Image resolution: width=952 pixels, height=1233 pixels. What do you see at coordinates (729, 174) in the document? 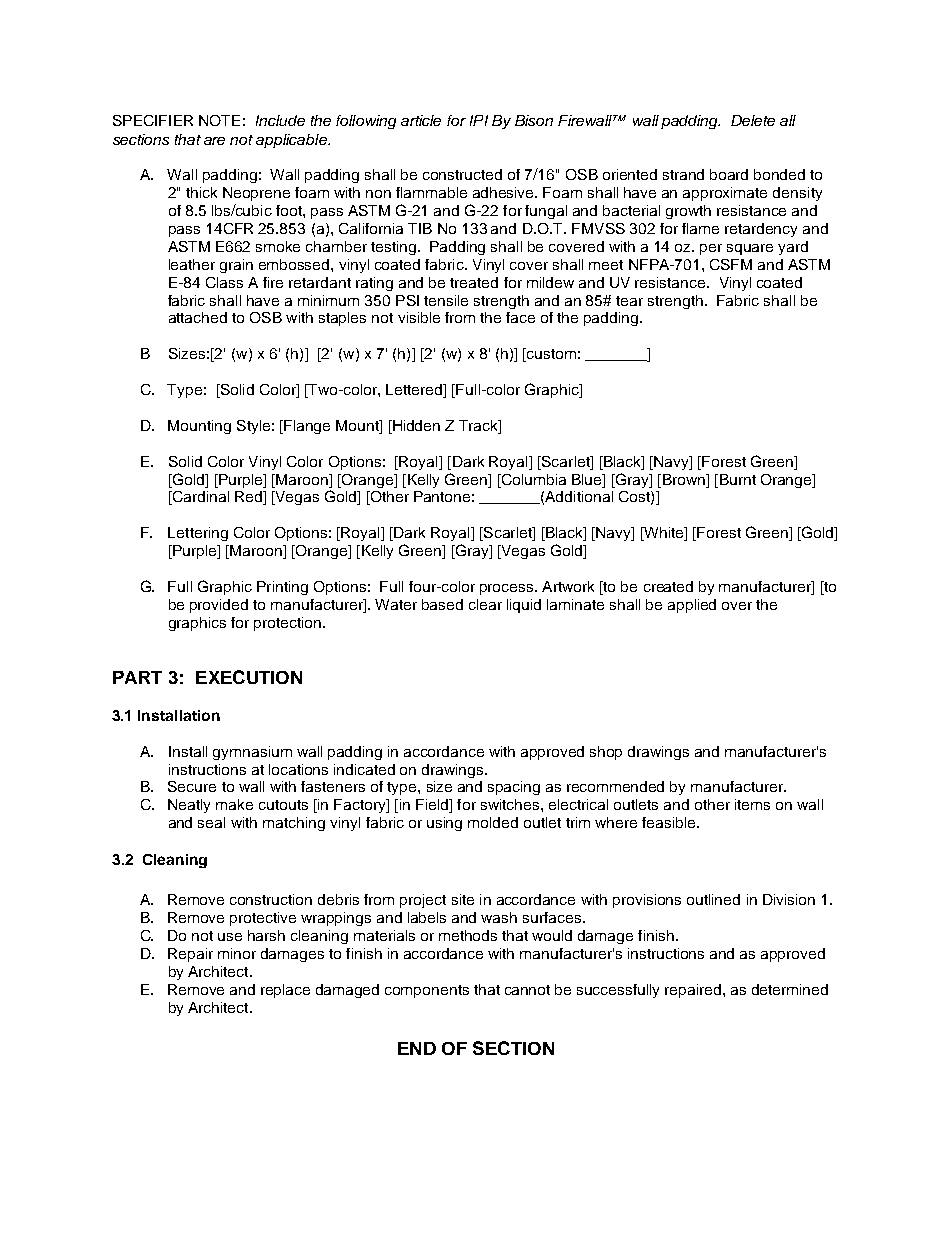
I see `board` at bounding box center [729, 174].
